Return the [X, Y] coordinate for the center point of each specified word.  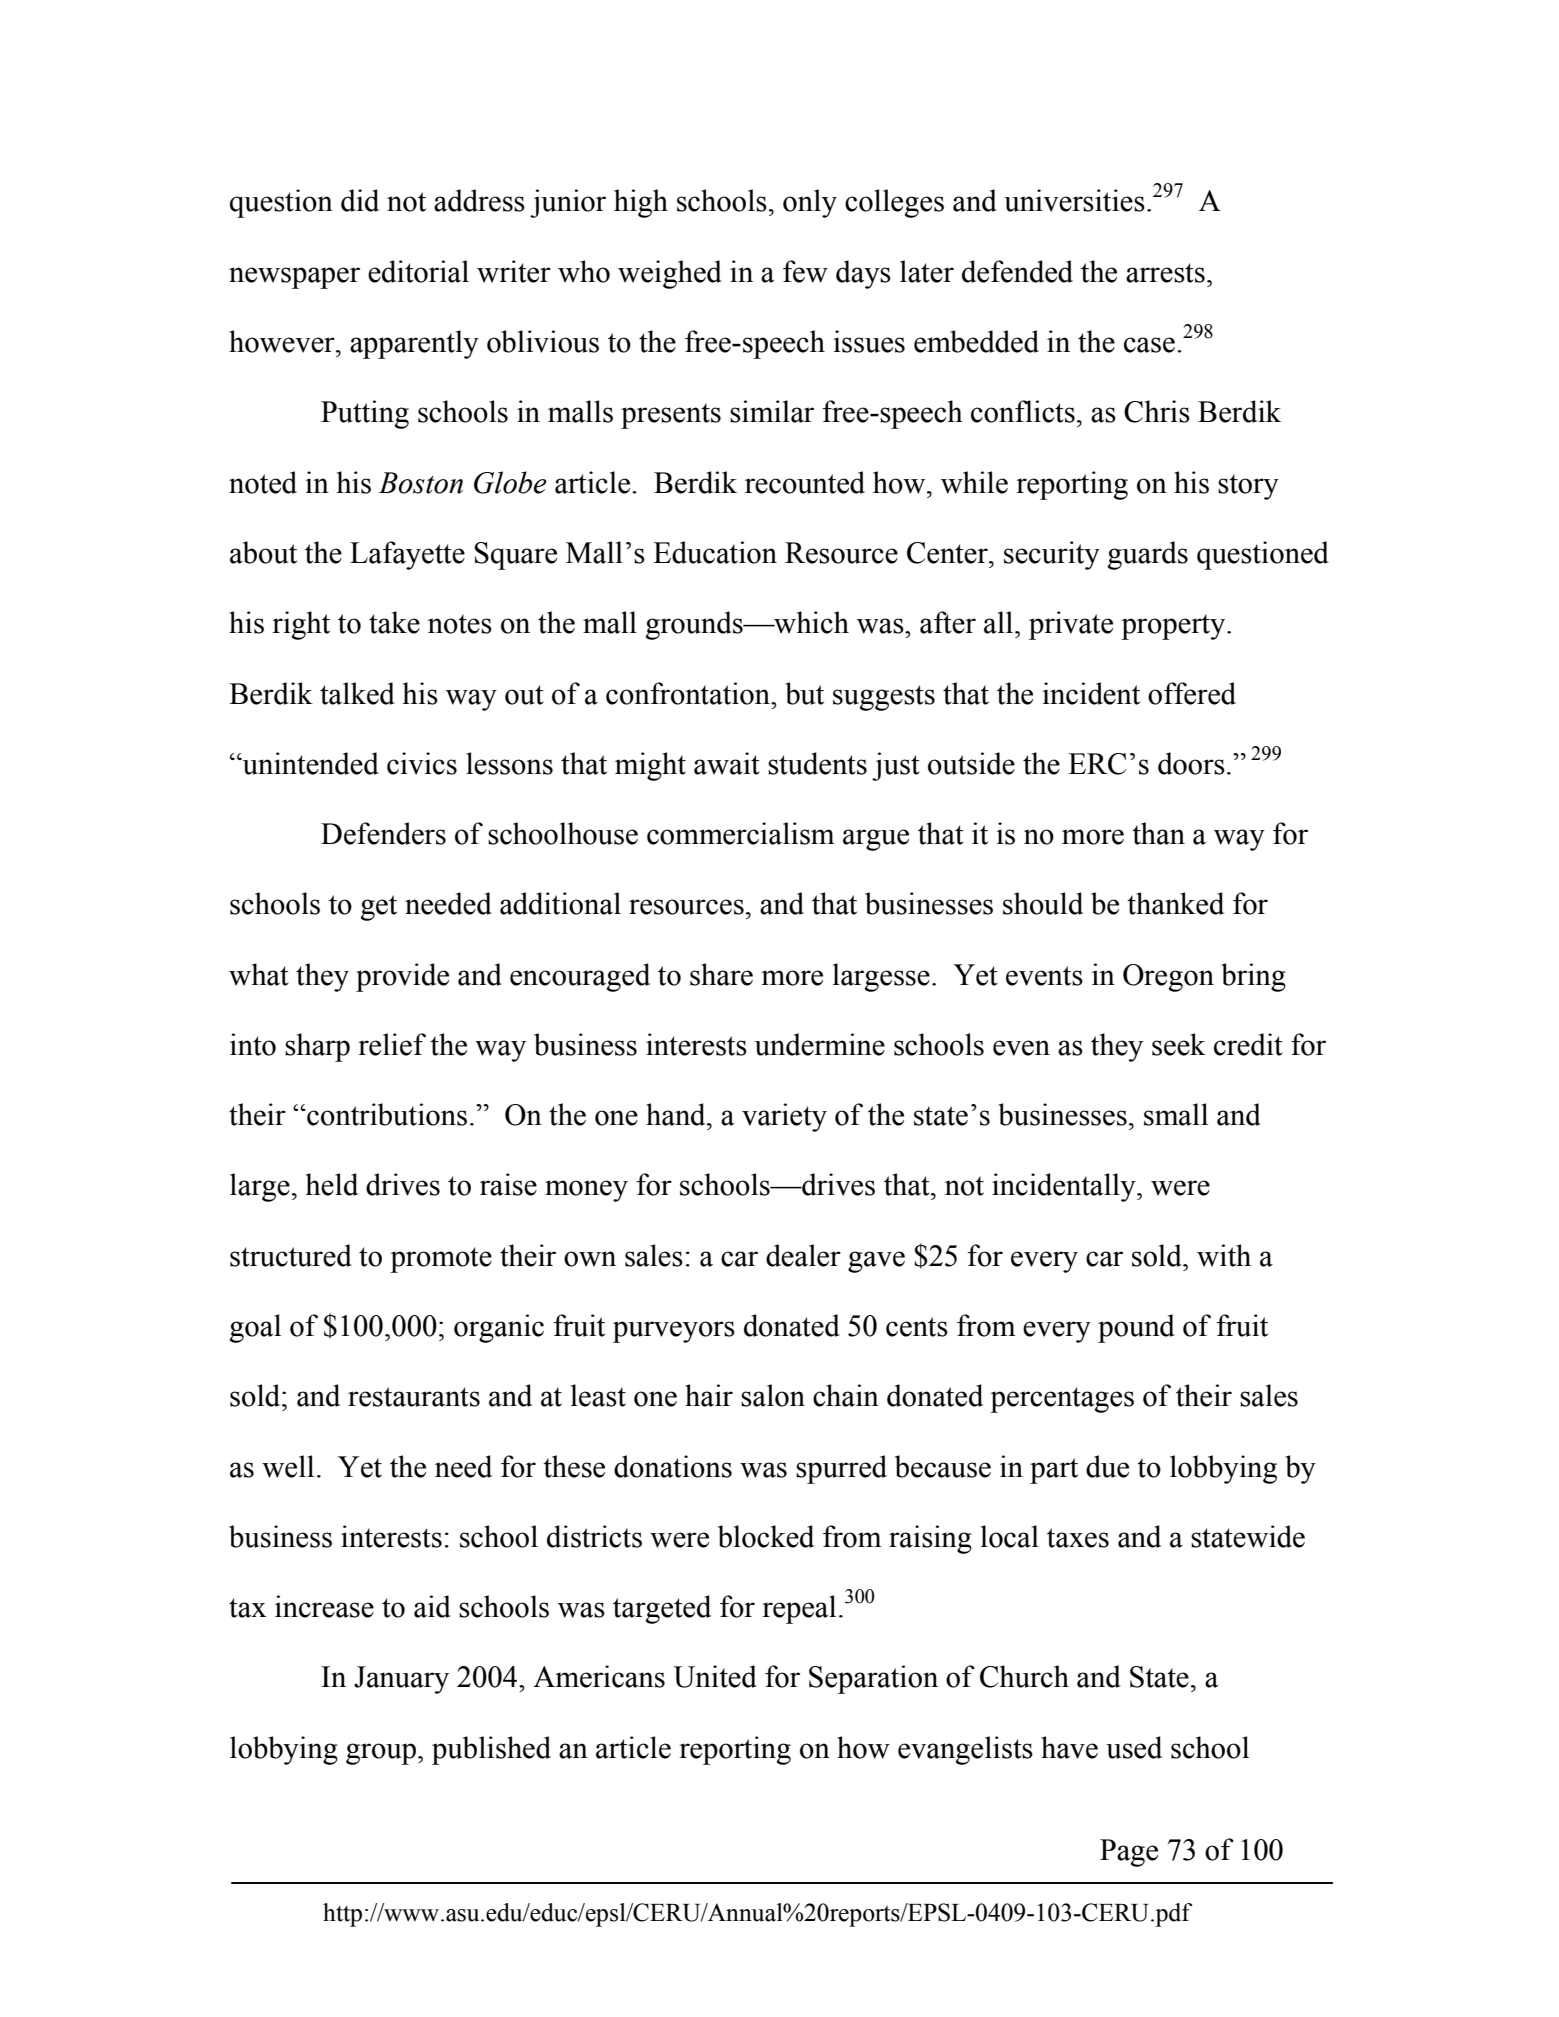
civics [422, 763]
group [381, 1754]
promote [441, 1260]
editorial [418, 271]
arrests [1165, 273]
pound [1136, 1328]
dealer [803, 1255]
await [727, 763]
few [805, 271]
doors [1191, 763]
